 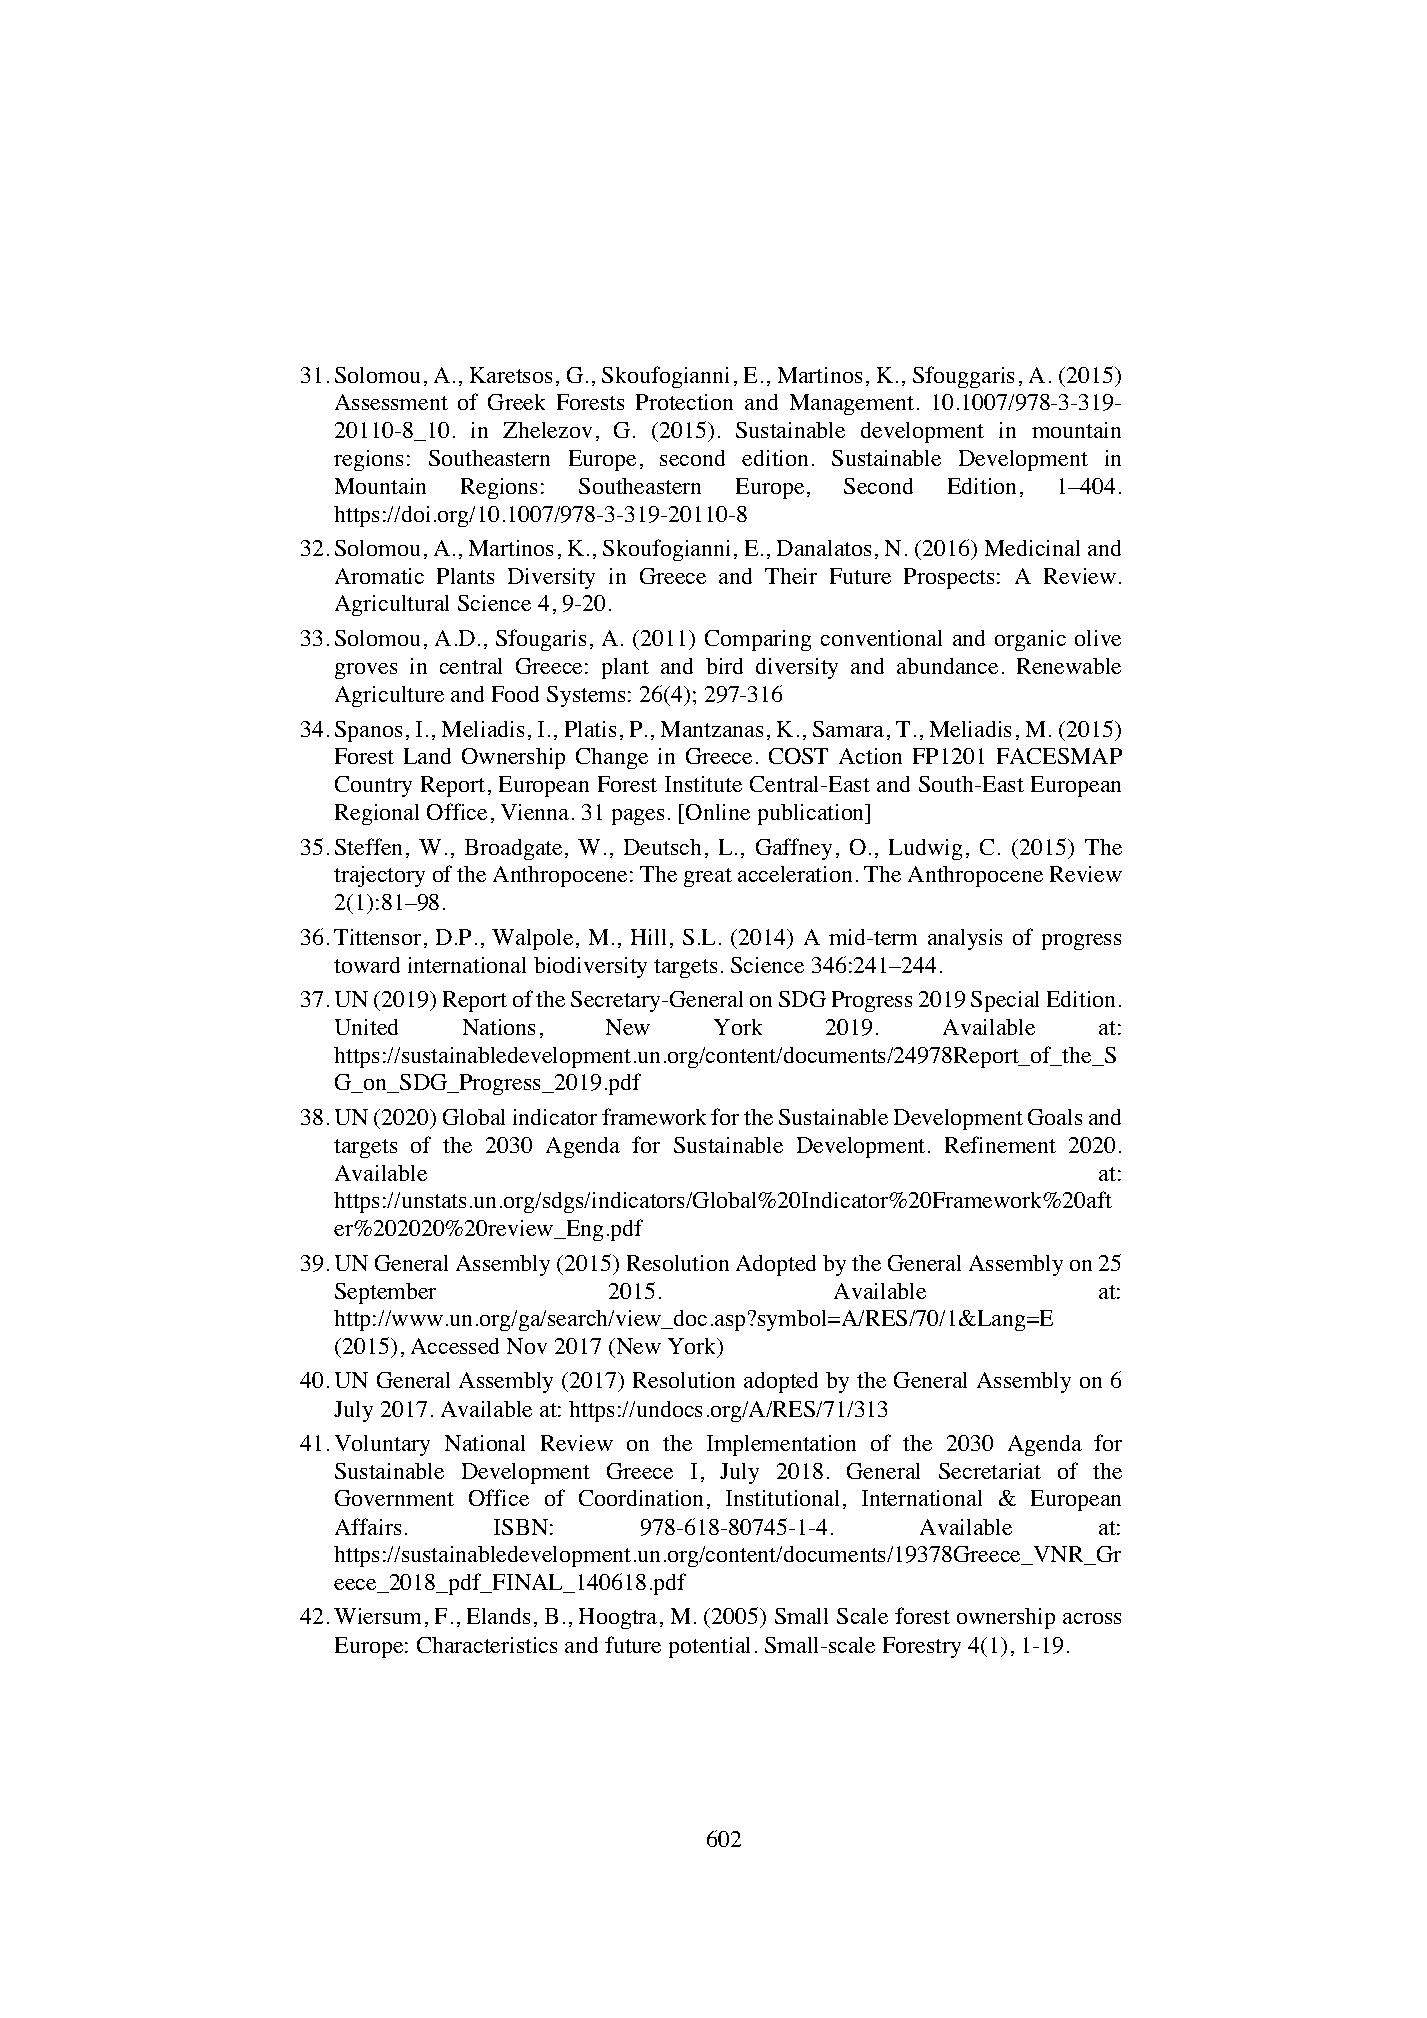 What do you see at coordinates (1032, 548) in the screenshot?
I see `Medicinal` at bounding box center [1032, 548].
